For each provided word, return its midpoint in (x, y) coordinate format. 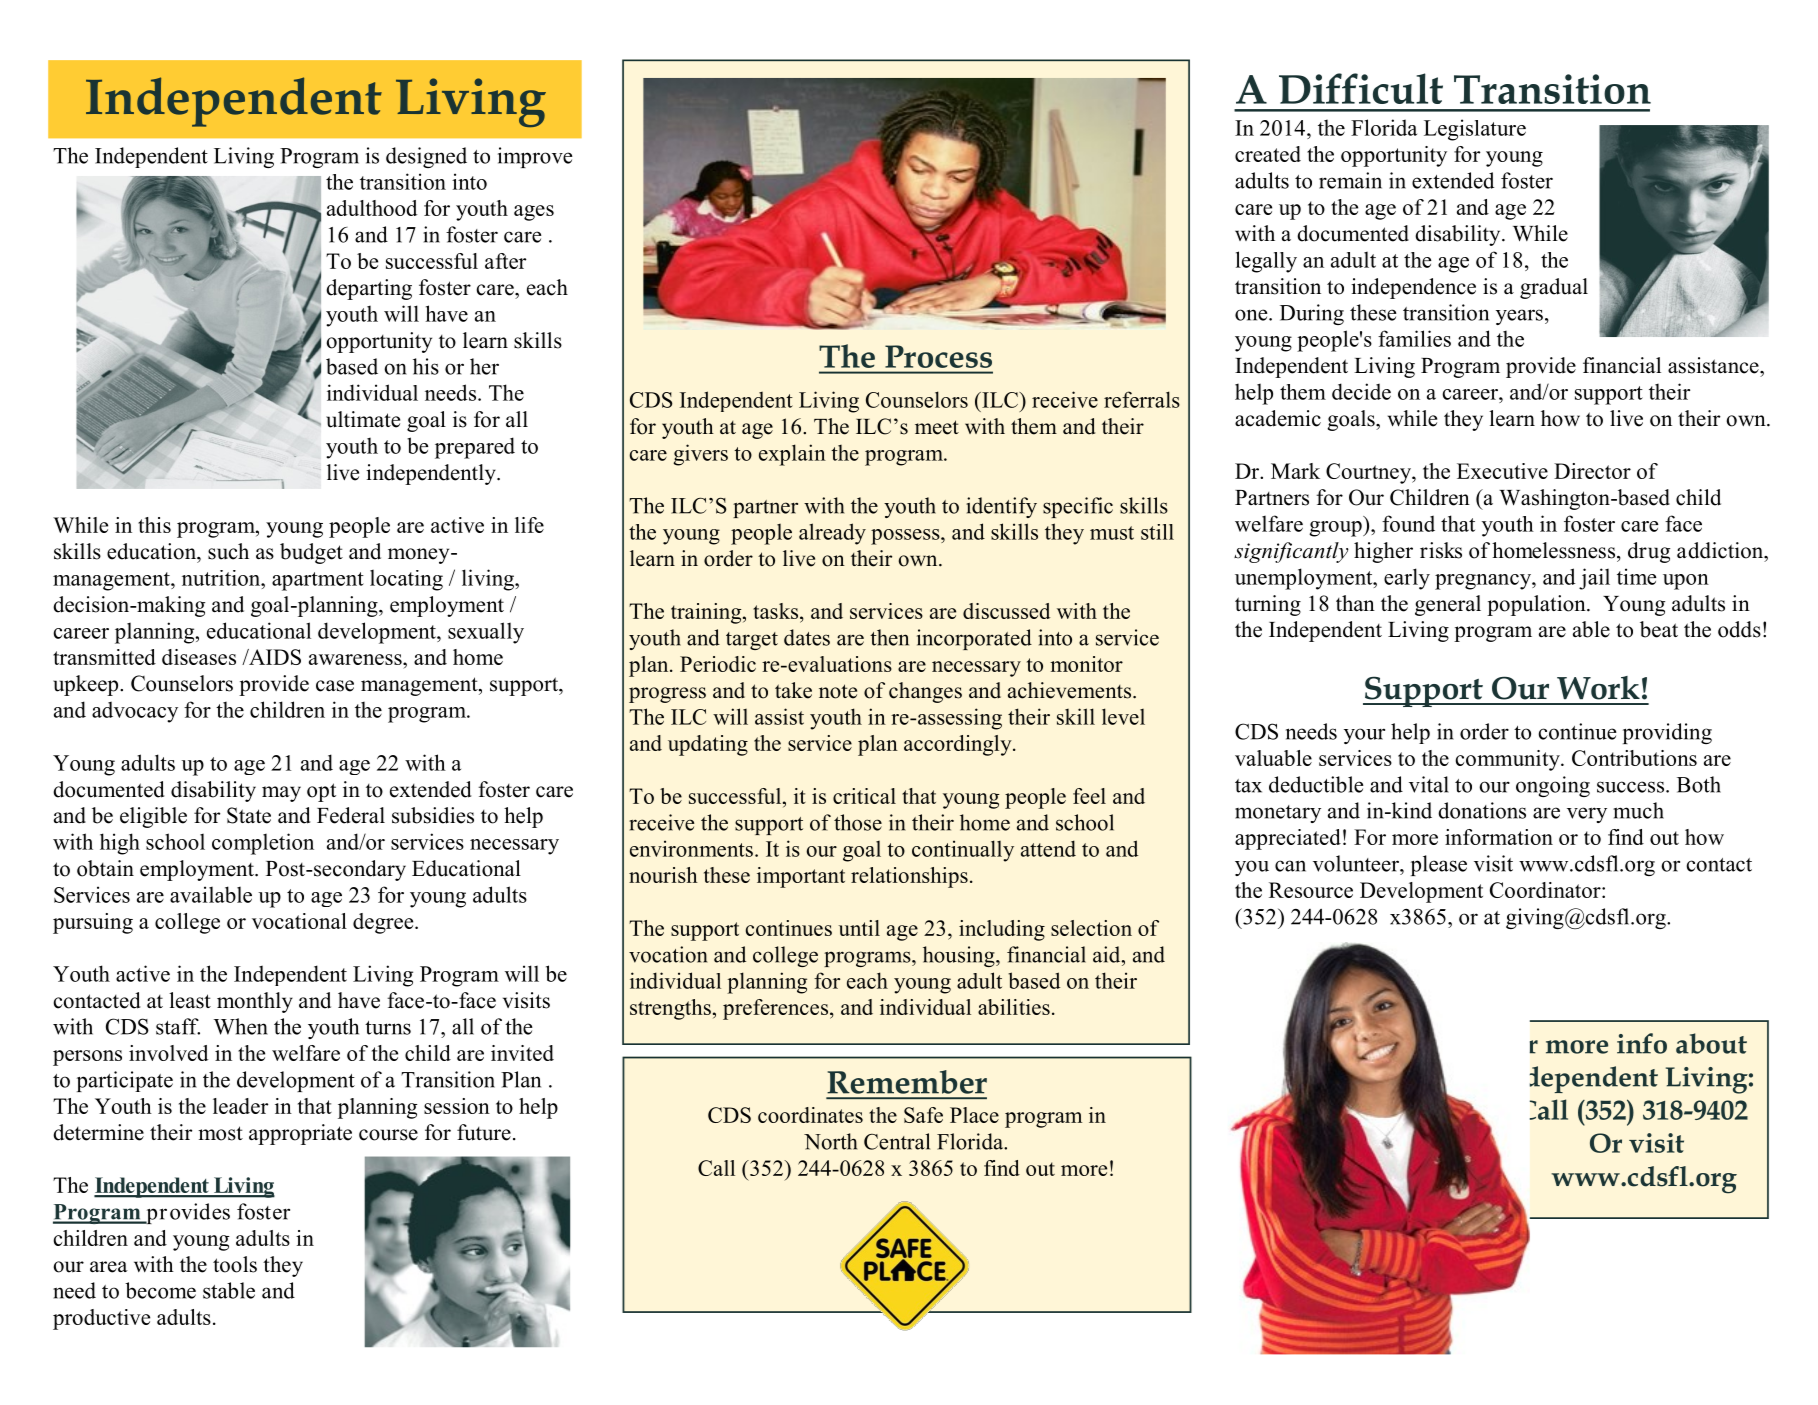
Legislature (1475, 130)
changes (925, 692)
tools (235, 1264)
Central (897, 1141)
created (1268, 154)
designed (426, 157)
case (335, 686)
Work (1598, 688)
